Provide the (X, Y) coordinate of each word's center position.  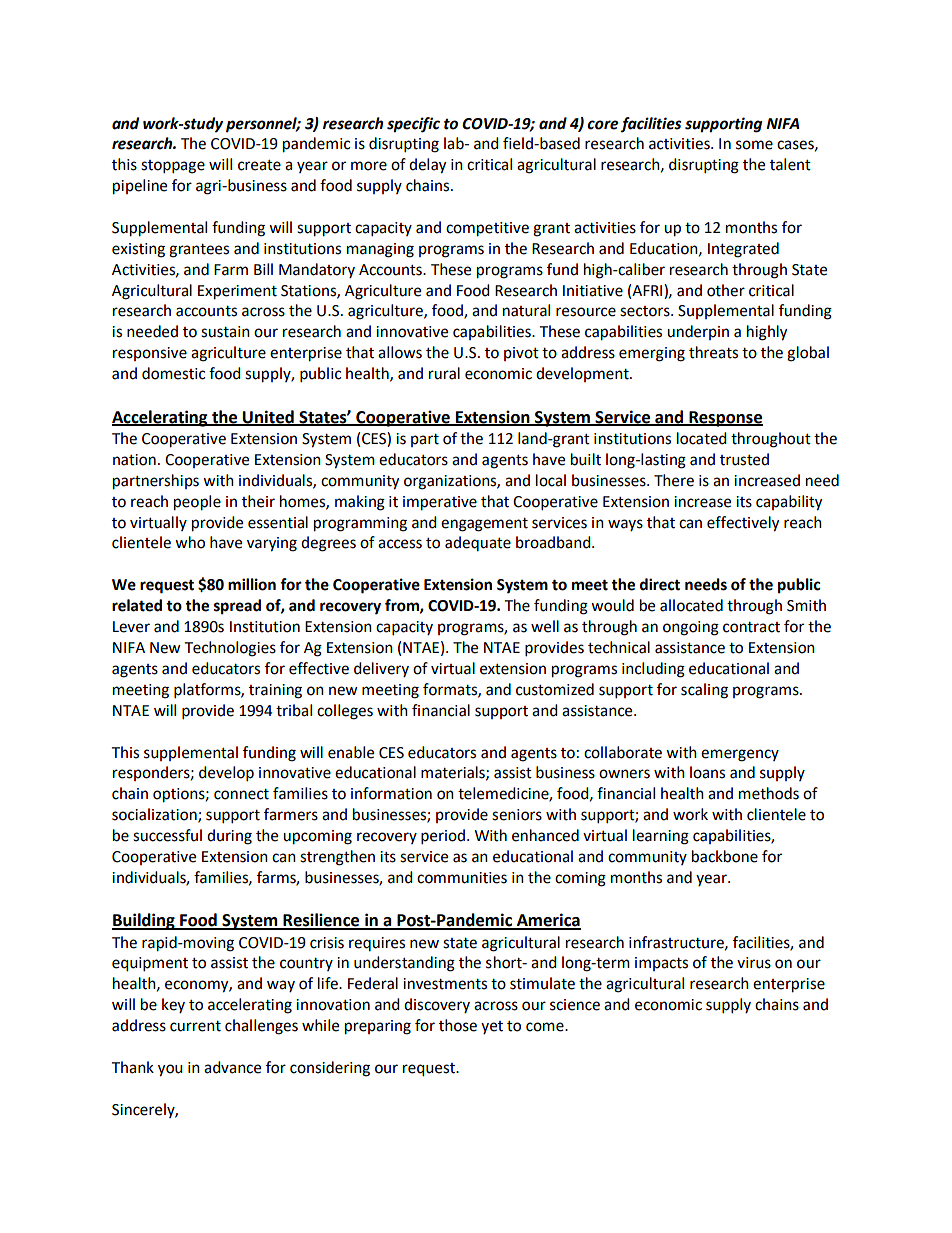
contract (751, 627)
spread (237, 607)
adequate (478, 543)
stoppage (173, 167)
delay (427, 166)
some (754, 145)
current (195, 1026)
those (458, 1025)
